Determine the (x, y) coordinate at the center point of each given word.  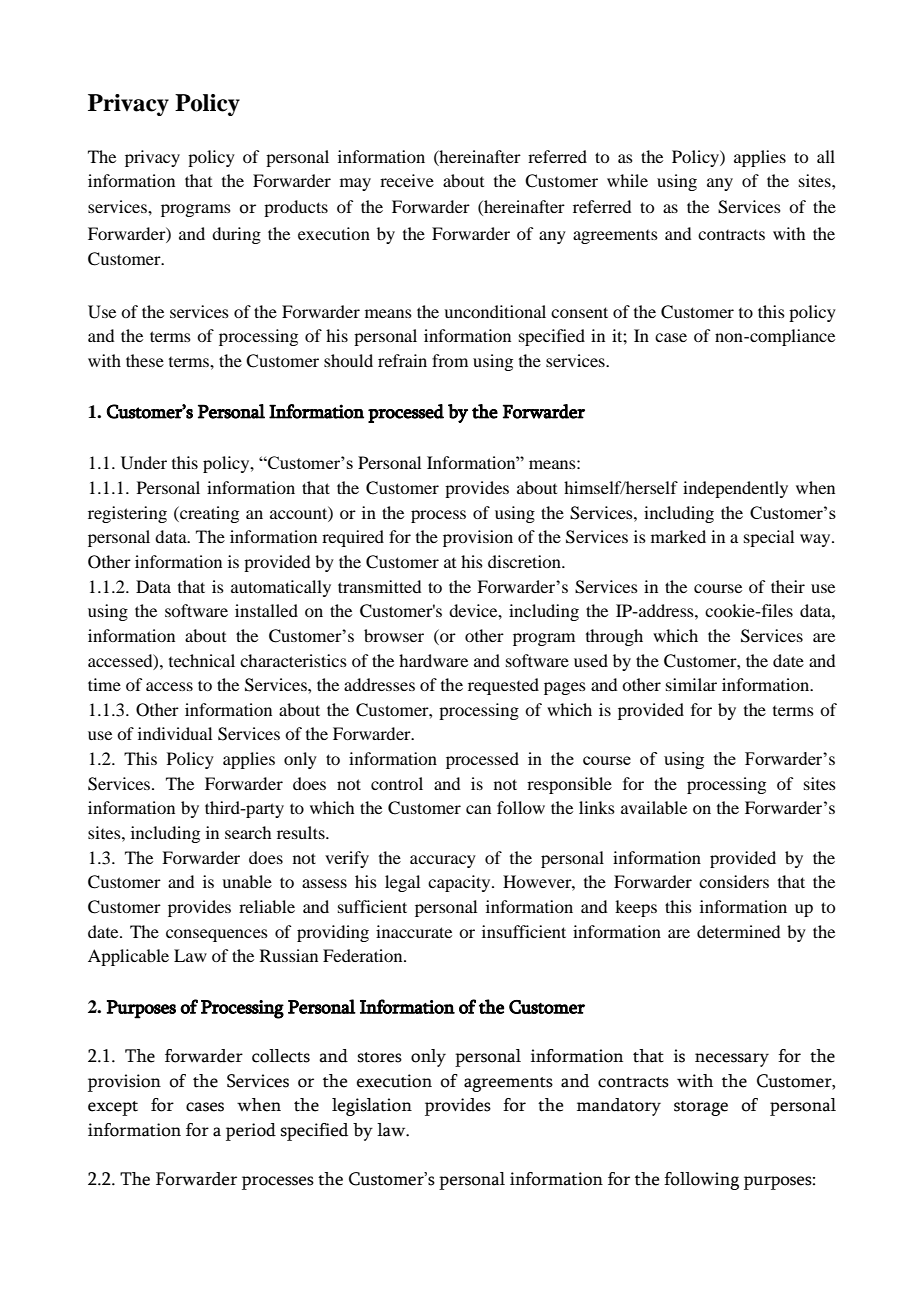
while (627, 180)
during (236, 235)
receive (407, 180)
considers (734, 881)
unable (247, 881)
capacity (460, 883)
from (450, 360)
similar (691, 684)
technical (202, 660)
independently (735, 489)
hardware (433, 660)
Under (144, 463)
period (251, 1132)
